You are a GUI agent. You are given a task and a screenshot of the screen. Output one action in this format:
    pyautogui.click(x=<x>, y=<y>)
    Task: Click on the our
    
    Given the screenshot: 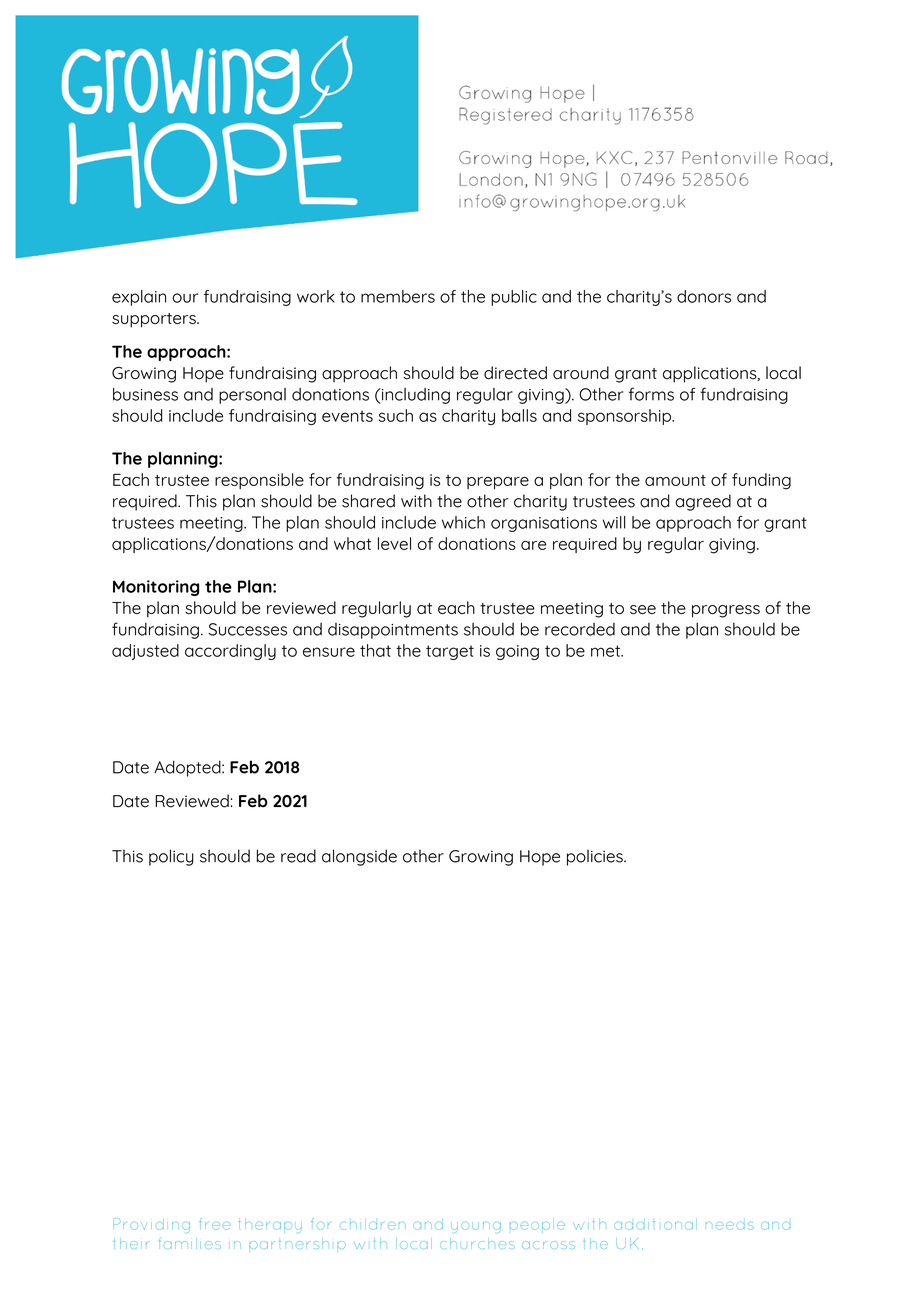 What is the action you would take?
    pyautogui.click(x=185, y=298)
